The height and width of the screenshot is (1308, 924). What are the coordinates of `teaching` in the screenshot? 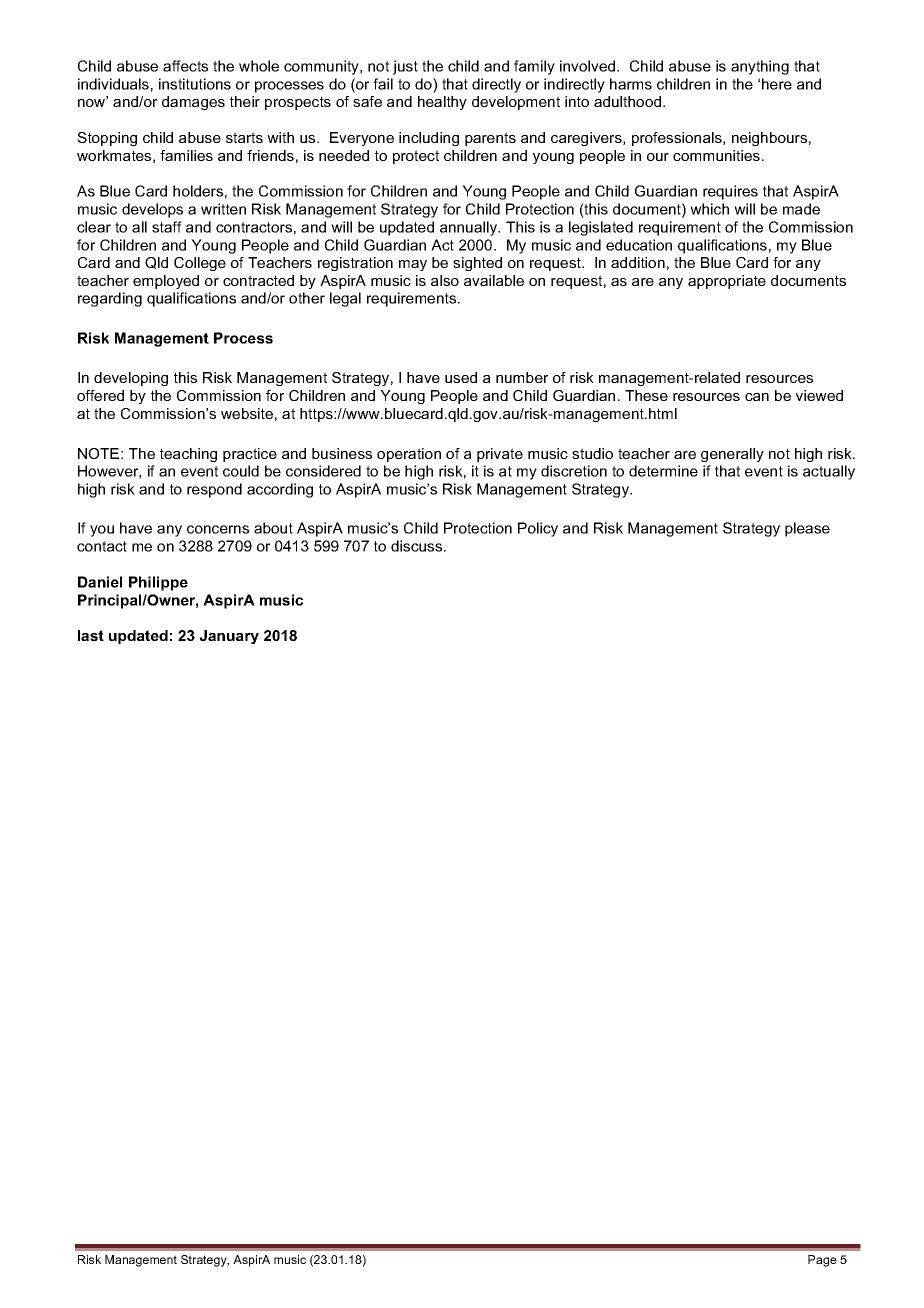 It's located at (188, 455).
